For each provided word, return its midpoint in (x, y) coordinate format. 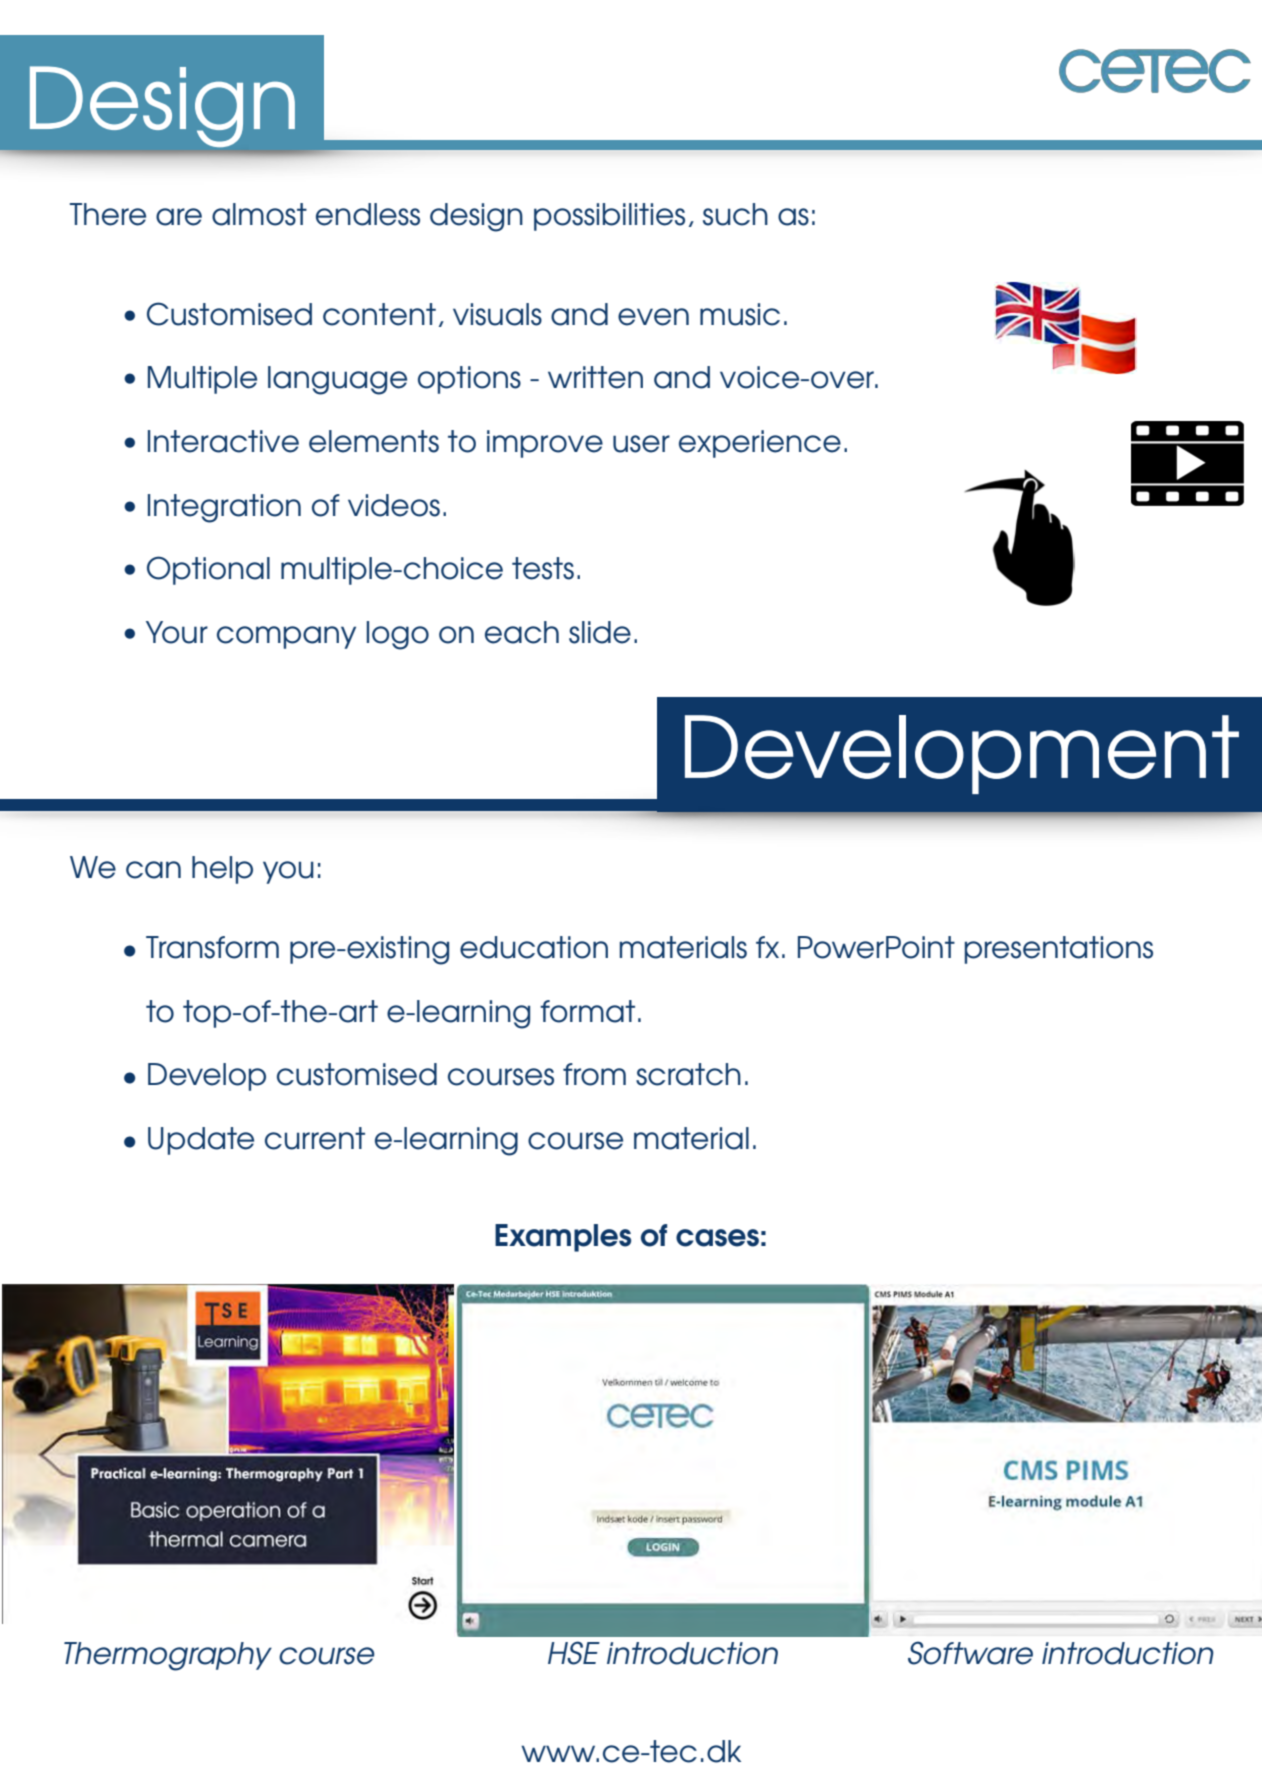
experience (760, 444)
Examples (563, 1238)
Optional (208, 570)
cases (717, 1238)
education (534, 947)
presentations (1059, 950)
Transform (212, 947)
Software (970, 1653)
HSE (574, 1653)
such (735, 214)
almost (259, 214)
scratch (688, 1074)
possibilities (609, 217)
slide (600, 632)
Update (201, 1141)
